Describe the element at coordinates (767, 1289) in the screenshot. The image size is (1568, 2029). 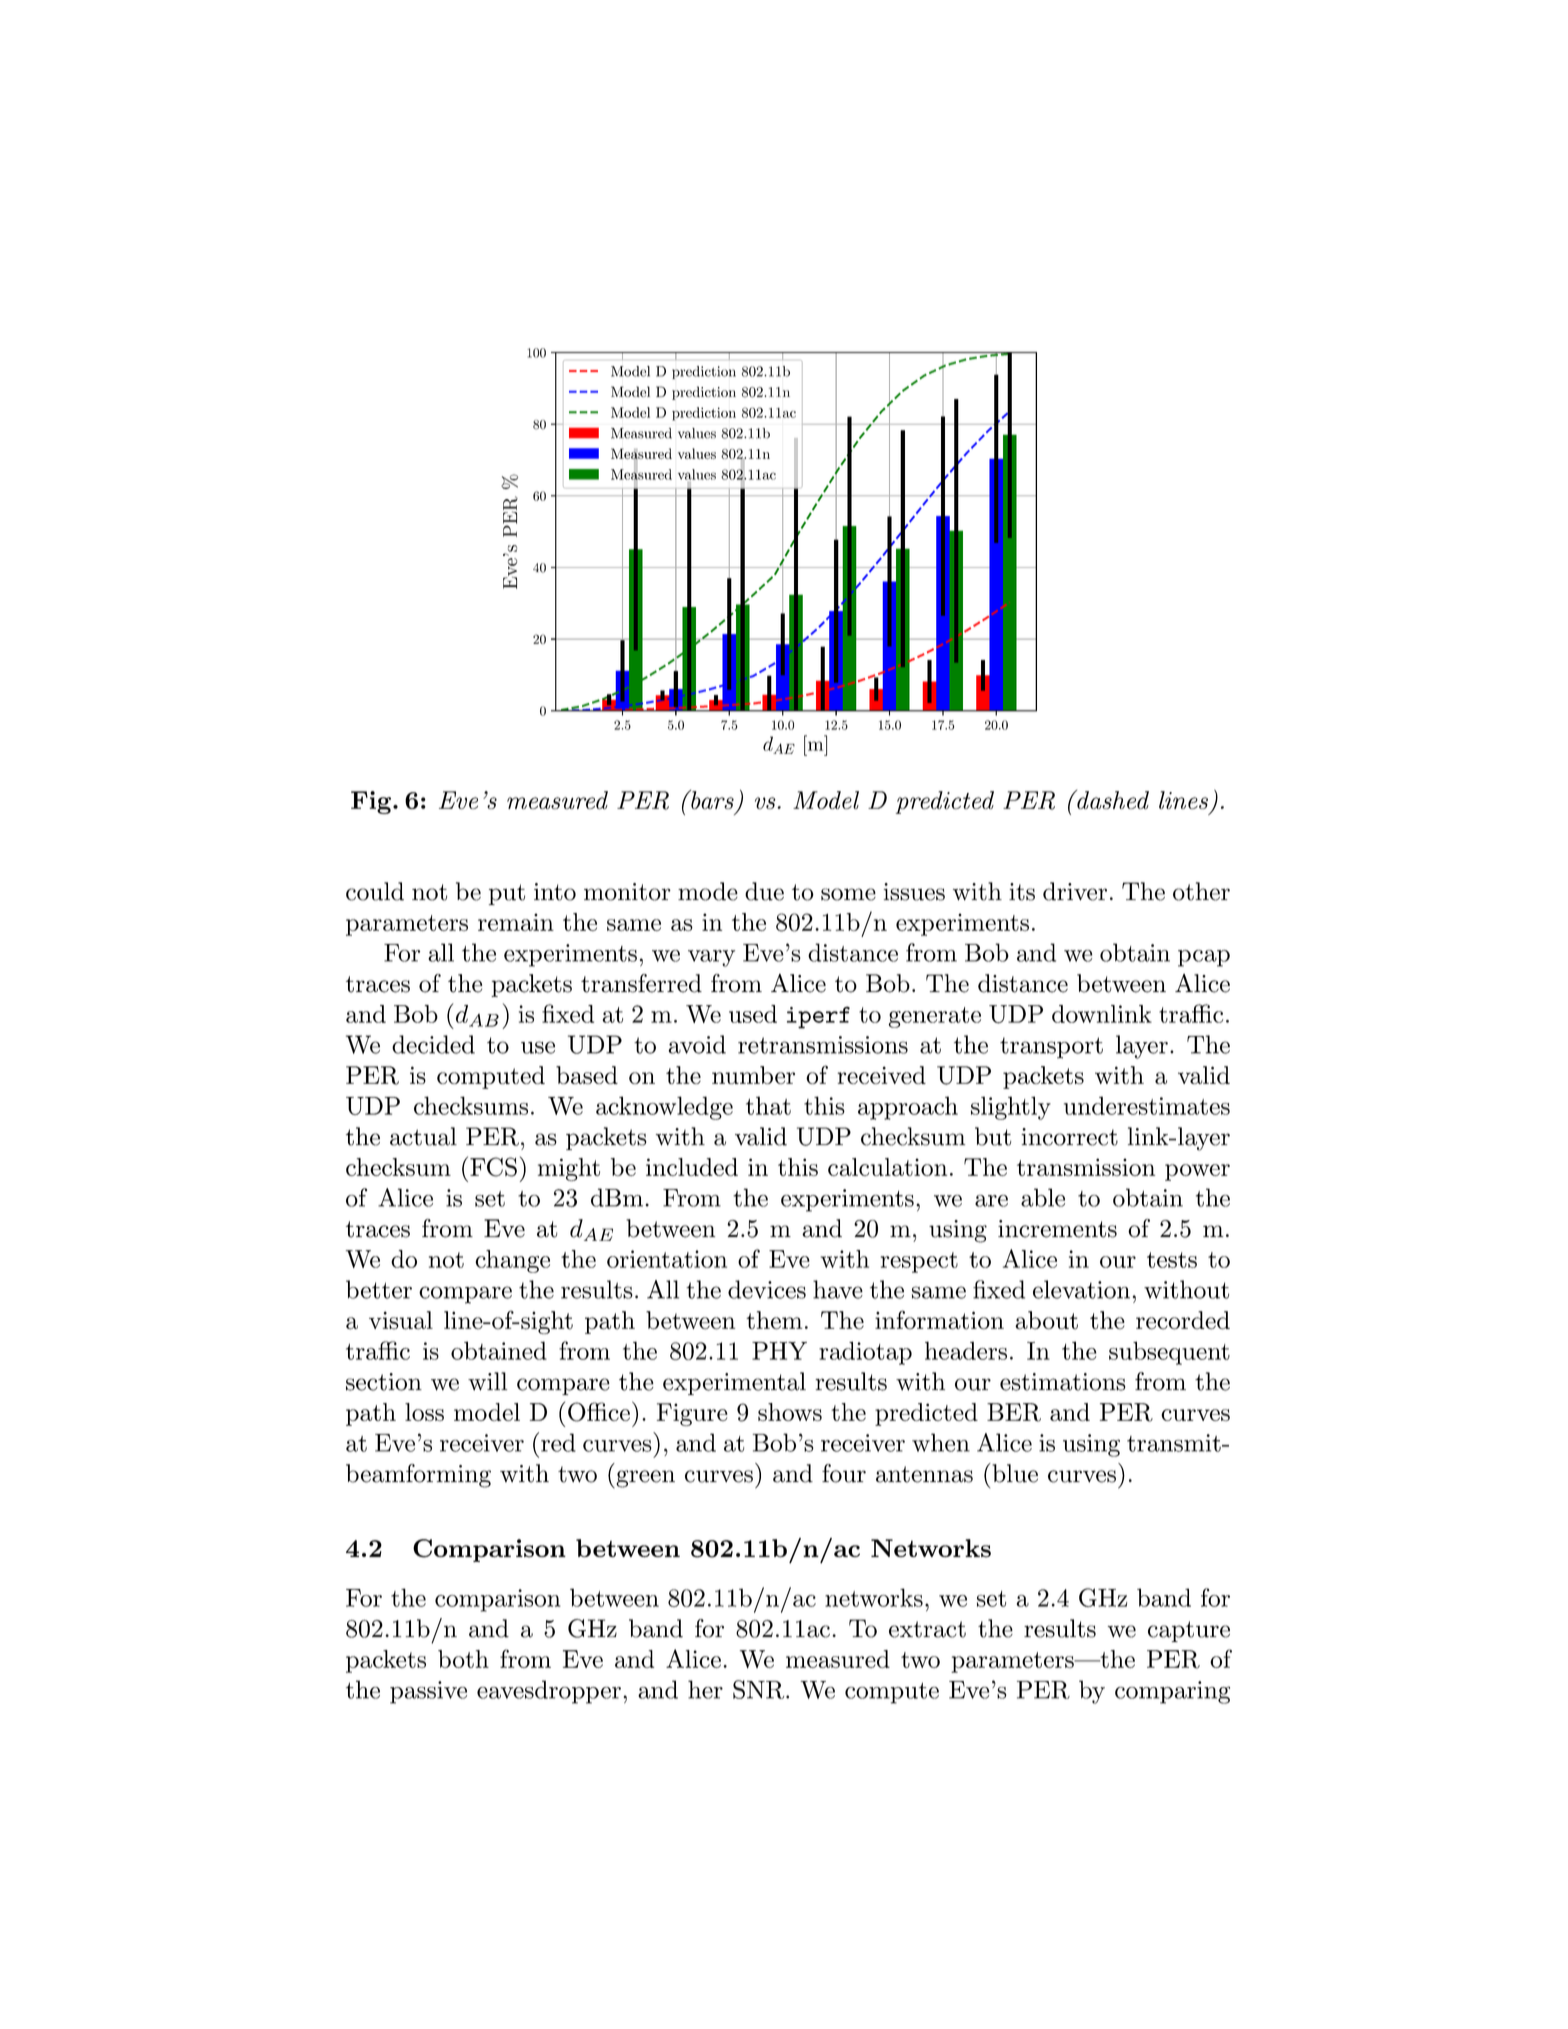
I see `devices` at that location.
